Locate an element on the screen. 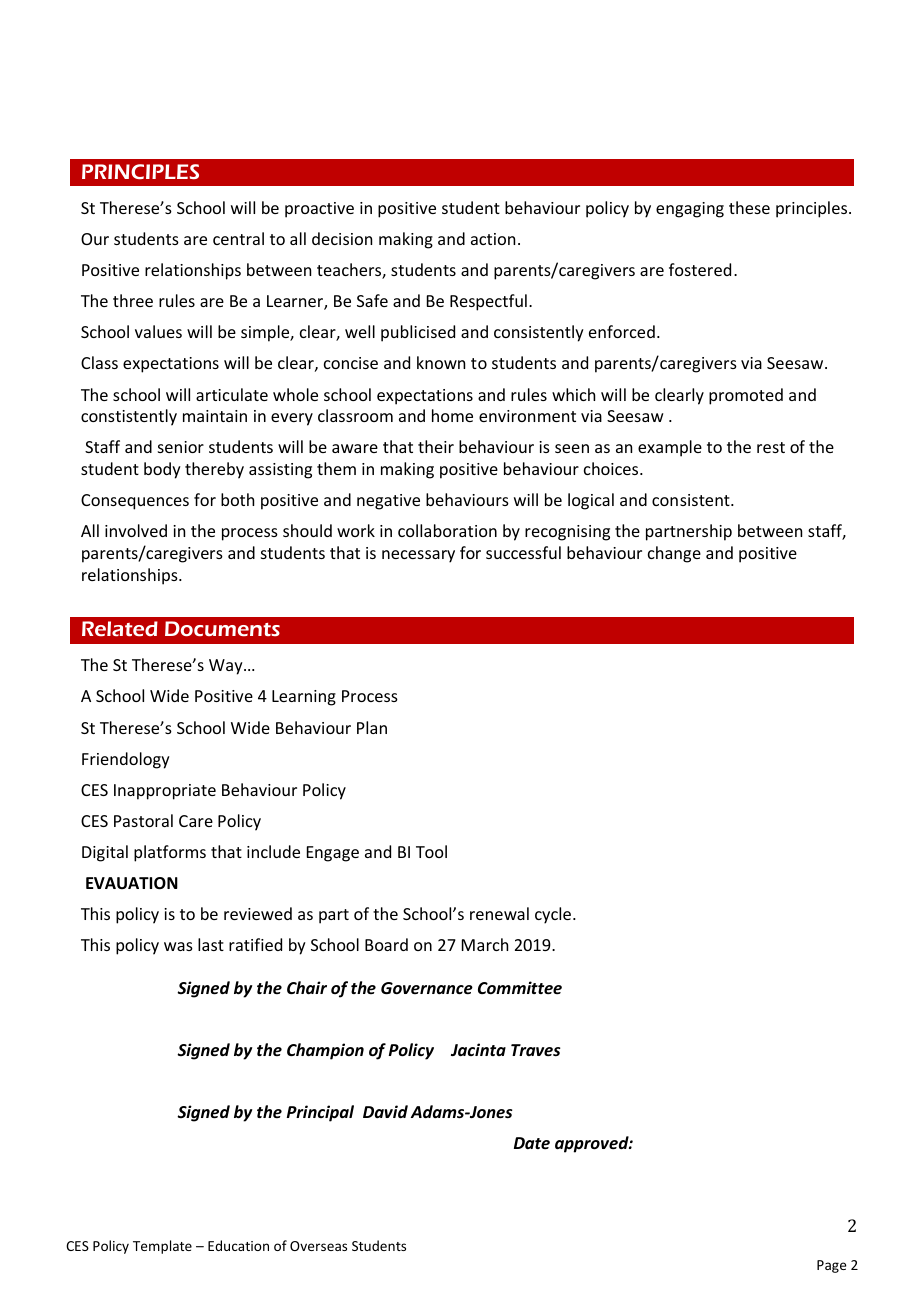 The height and width of the screenshot is (1308, 924). rest is located at coordinates (771, 447).
